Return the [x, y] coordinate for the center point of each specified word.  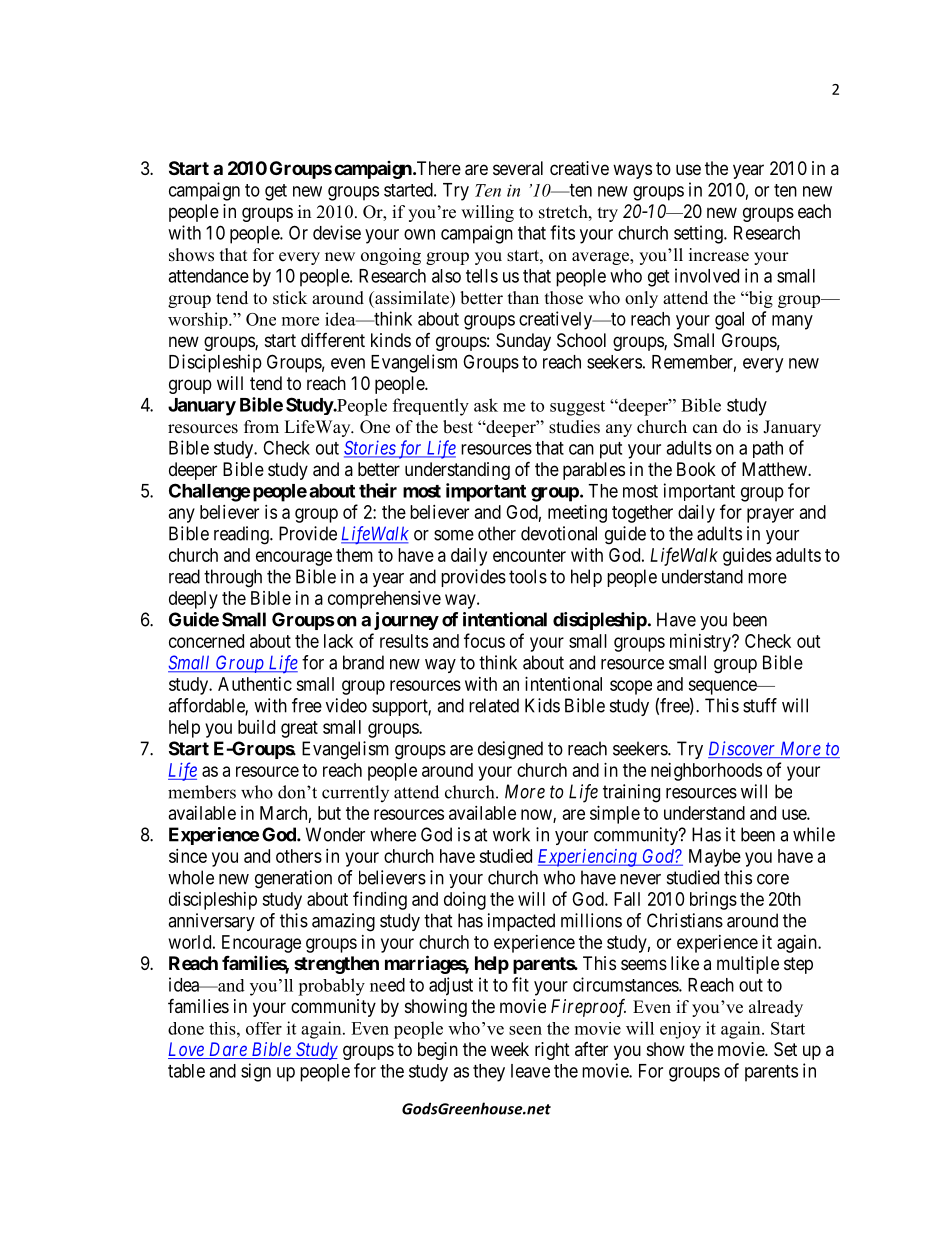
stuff [760, 705]
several [518, 168]
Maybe [715, 858]
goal [729, 321]
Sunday [523, 342]
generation [293, 879]
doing [465, 901]
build [256, 727]
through [233, 578]
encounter [529, 555]
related [494, 705]
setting [699, 234]
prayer [770, 515]
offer [264, 1028]
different [333, 339]
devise [337, 232]
